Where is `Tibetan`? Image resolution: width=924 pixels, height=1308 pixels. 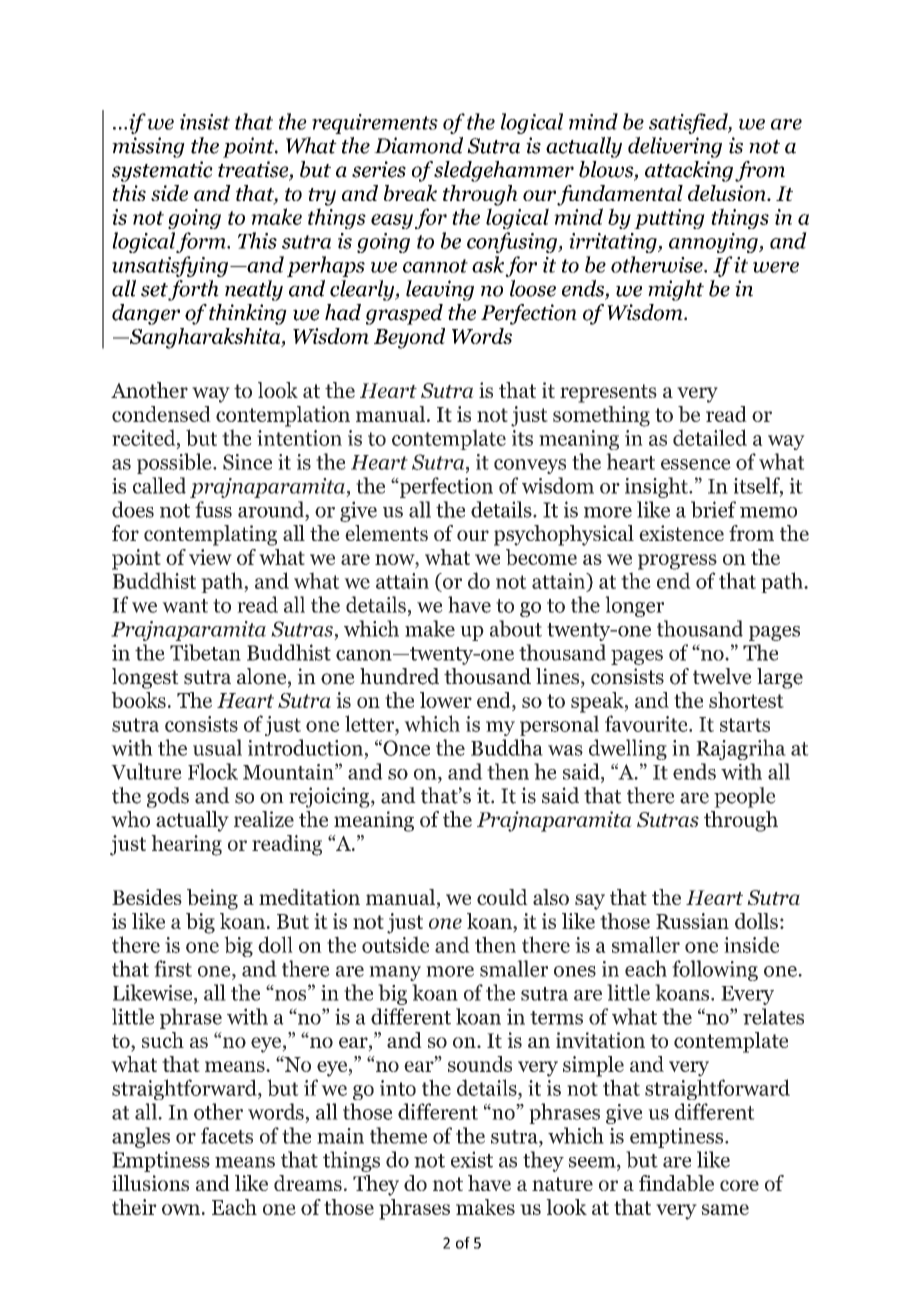 Tibetan is located at coordinates (205, 652).
